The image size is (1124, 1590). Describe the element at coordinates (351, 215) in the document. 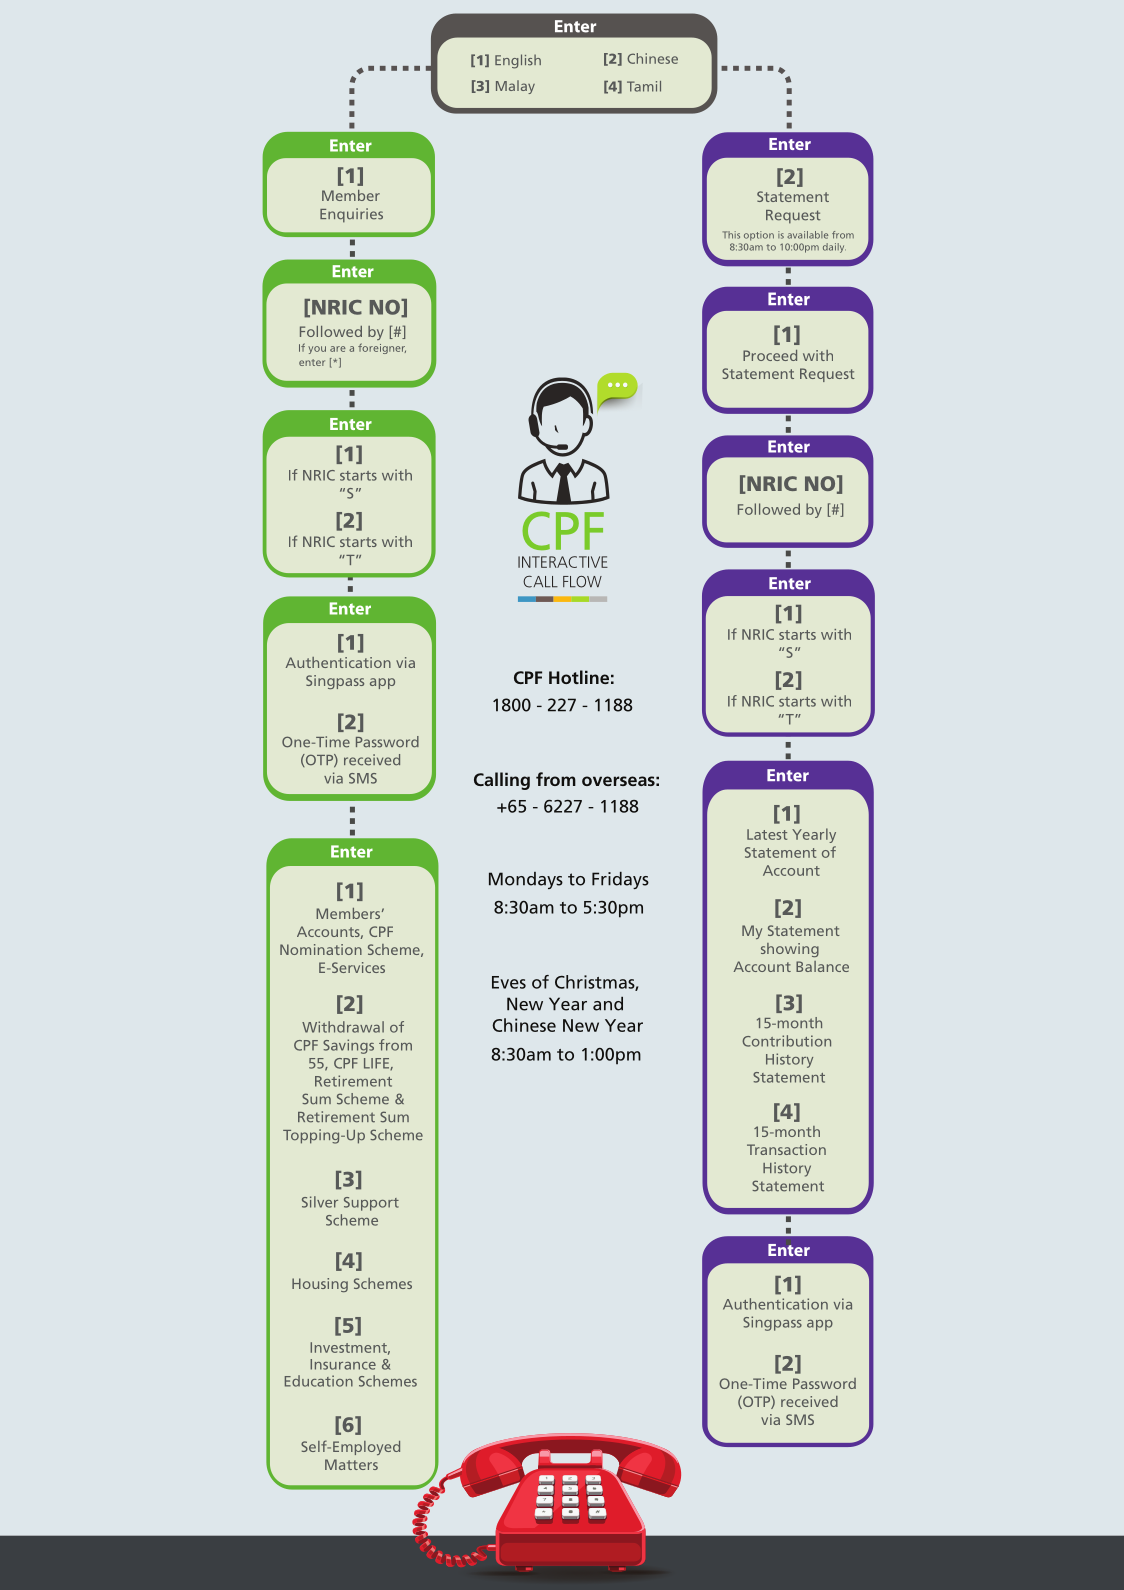

I see `Enquiries` at that location.
